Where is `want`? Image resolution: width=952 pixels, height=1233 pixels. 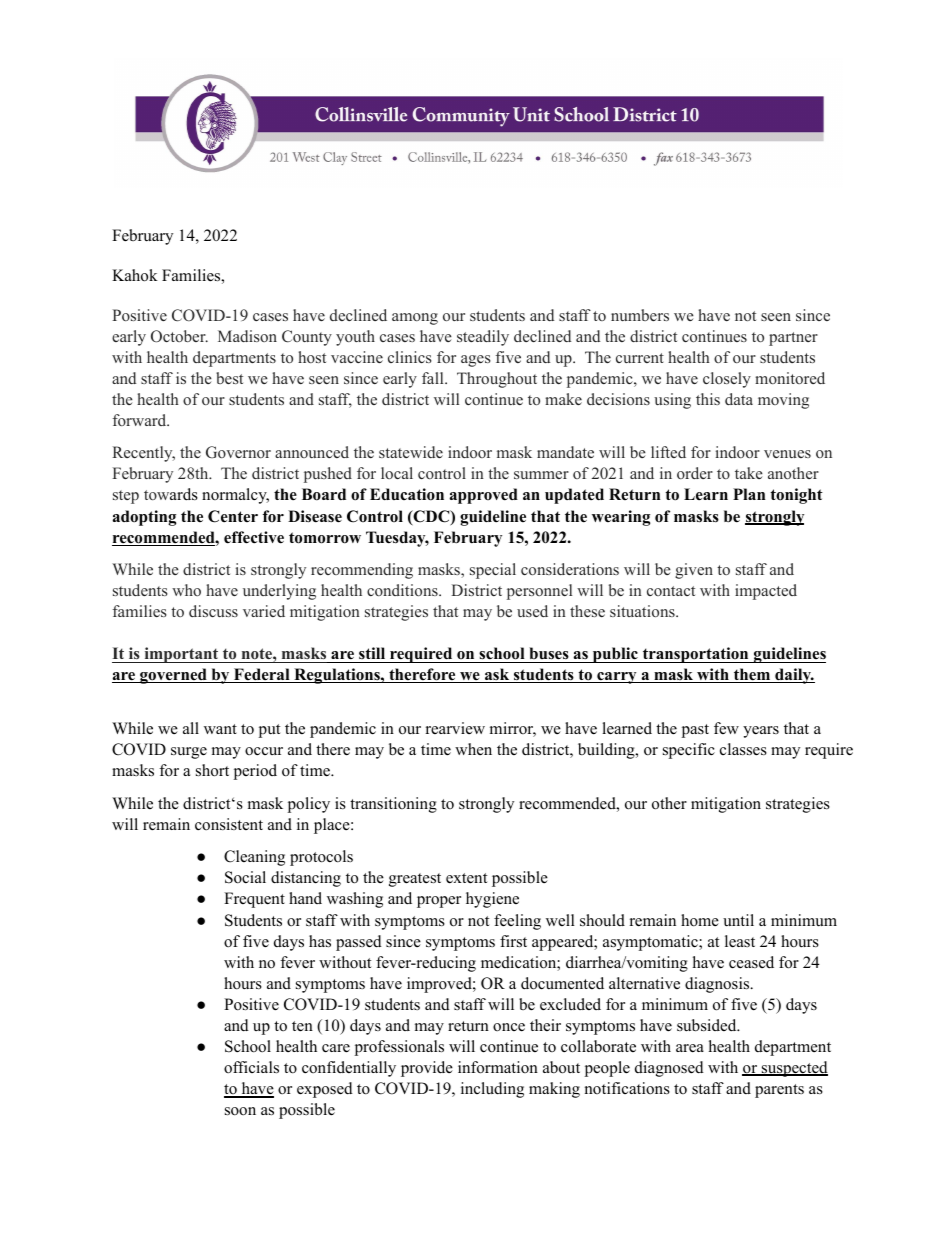
want is located at coordinates (220, 729).
